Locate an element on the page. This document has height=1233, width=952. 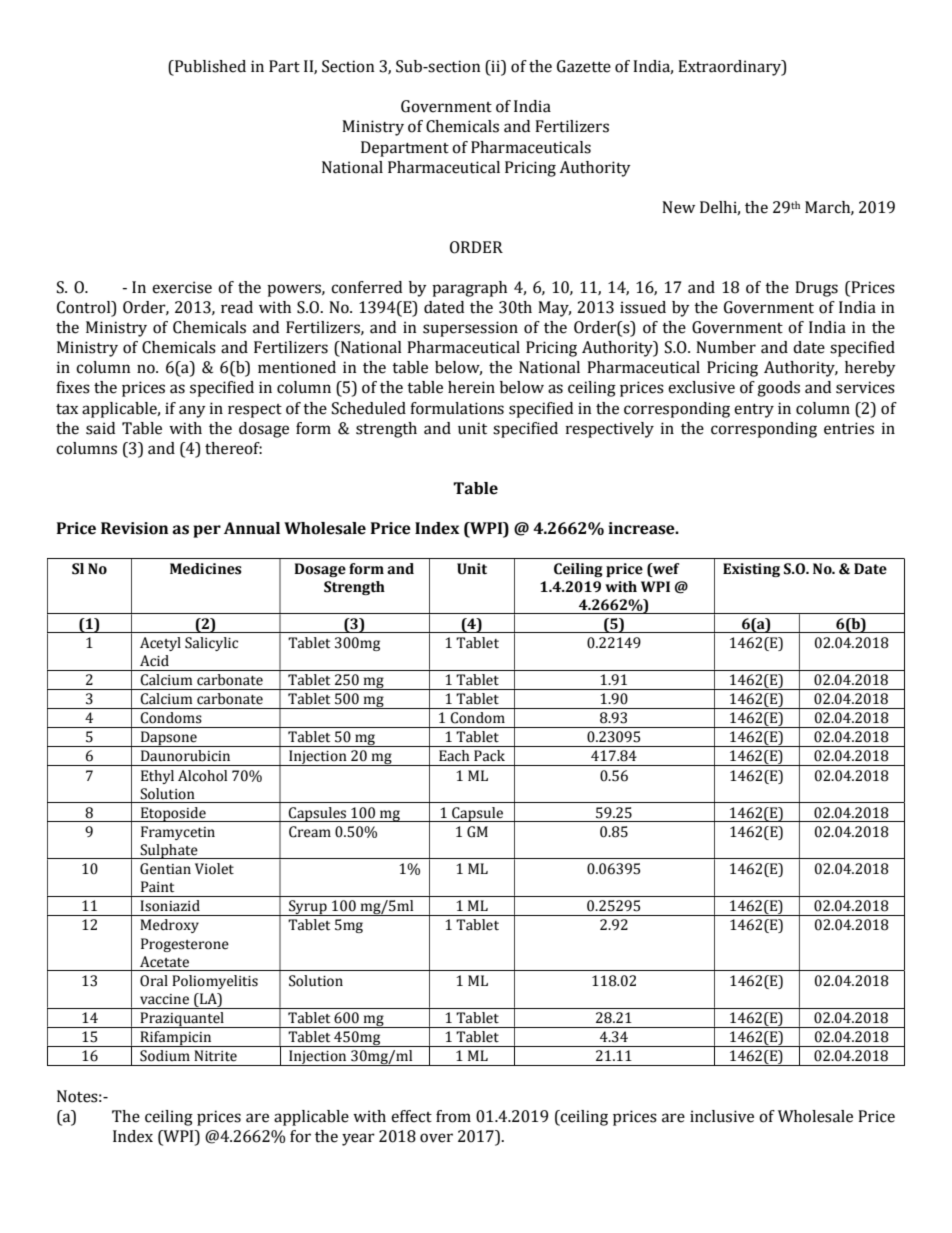
vaccine is located at coordinates (164, 999).
